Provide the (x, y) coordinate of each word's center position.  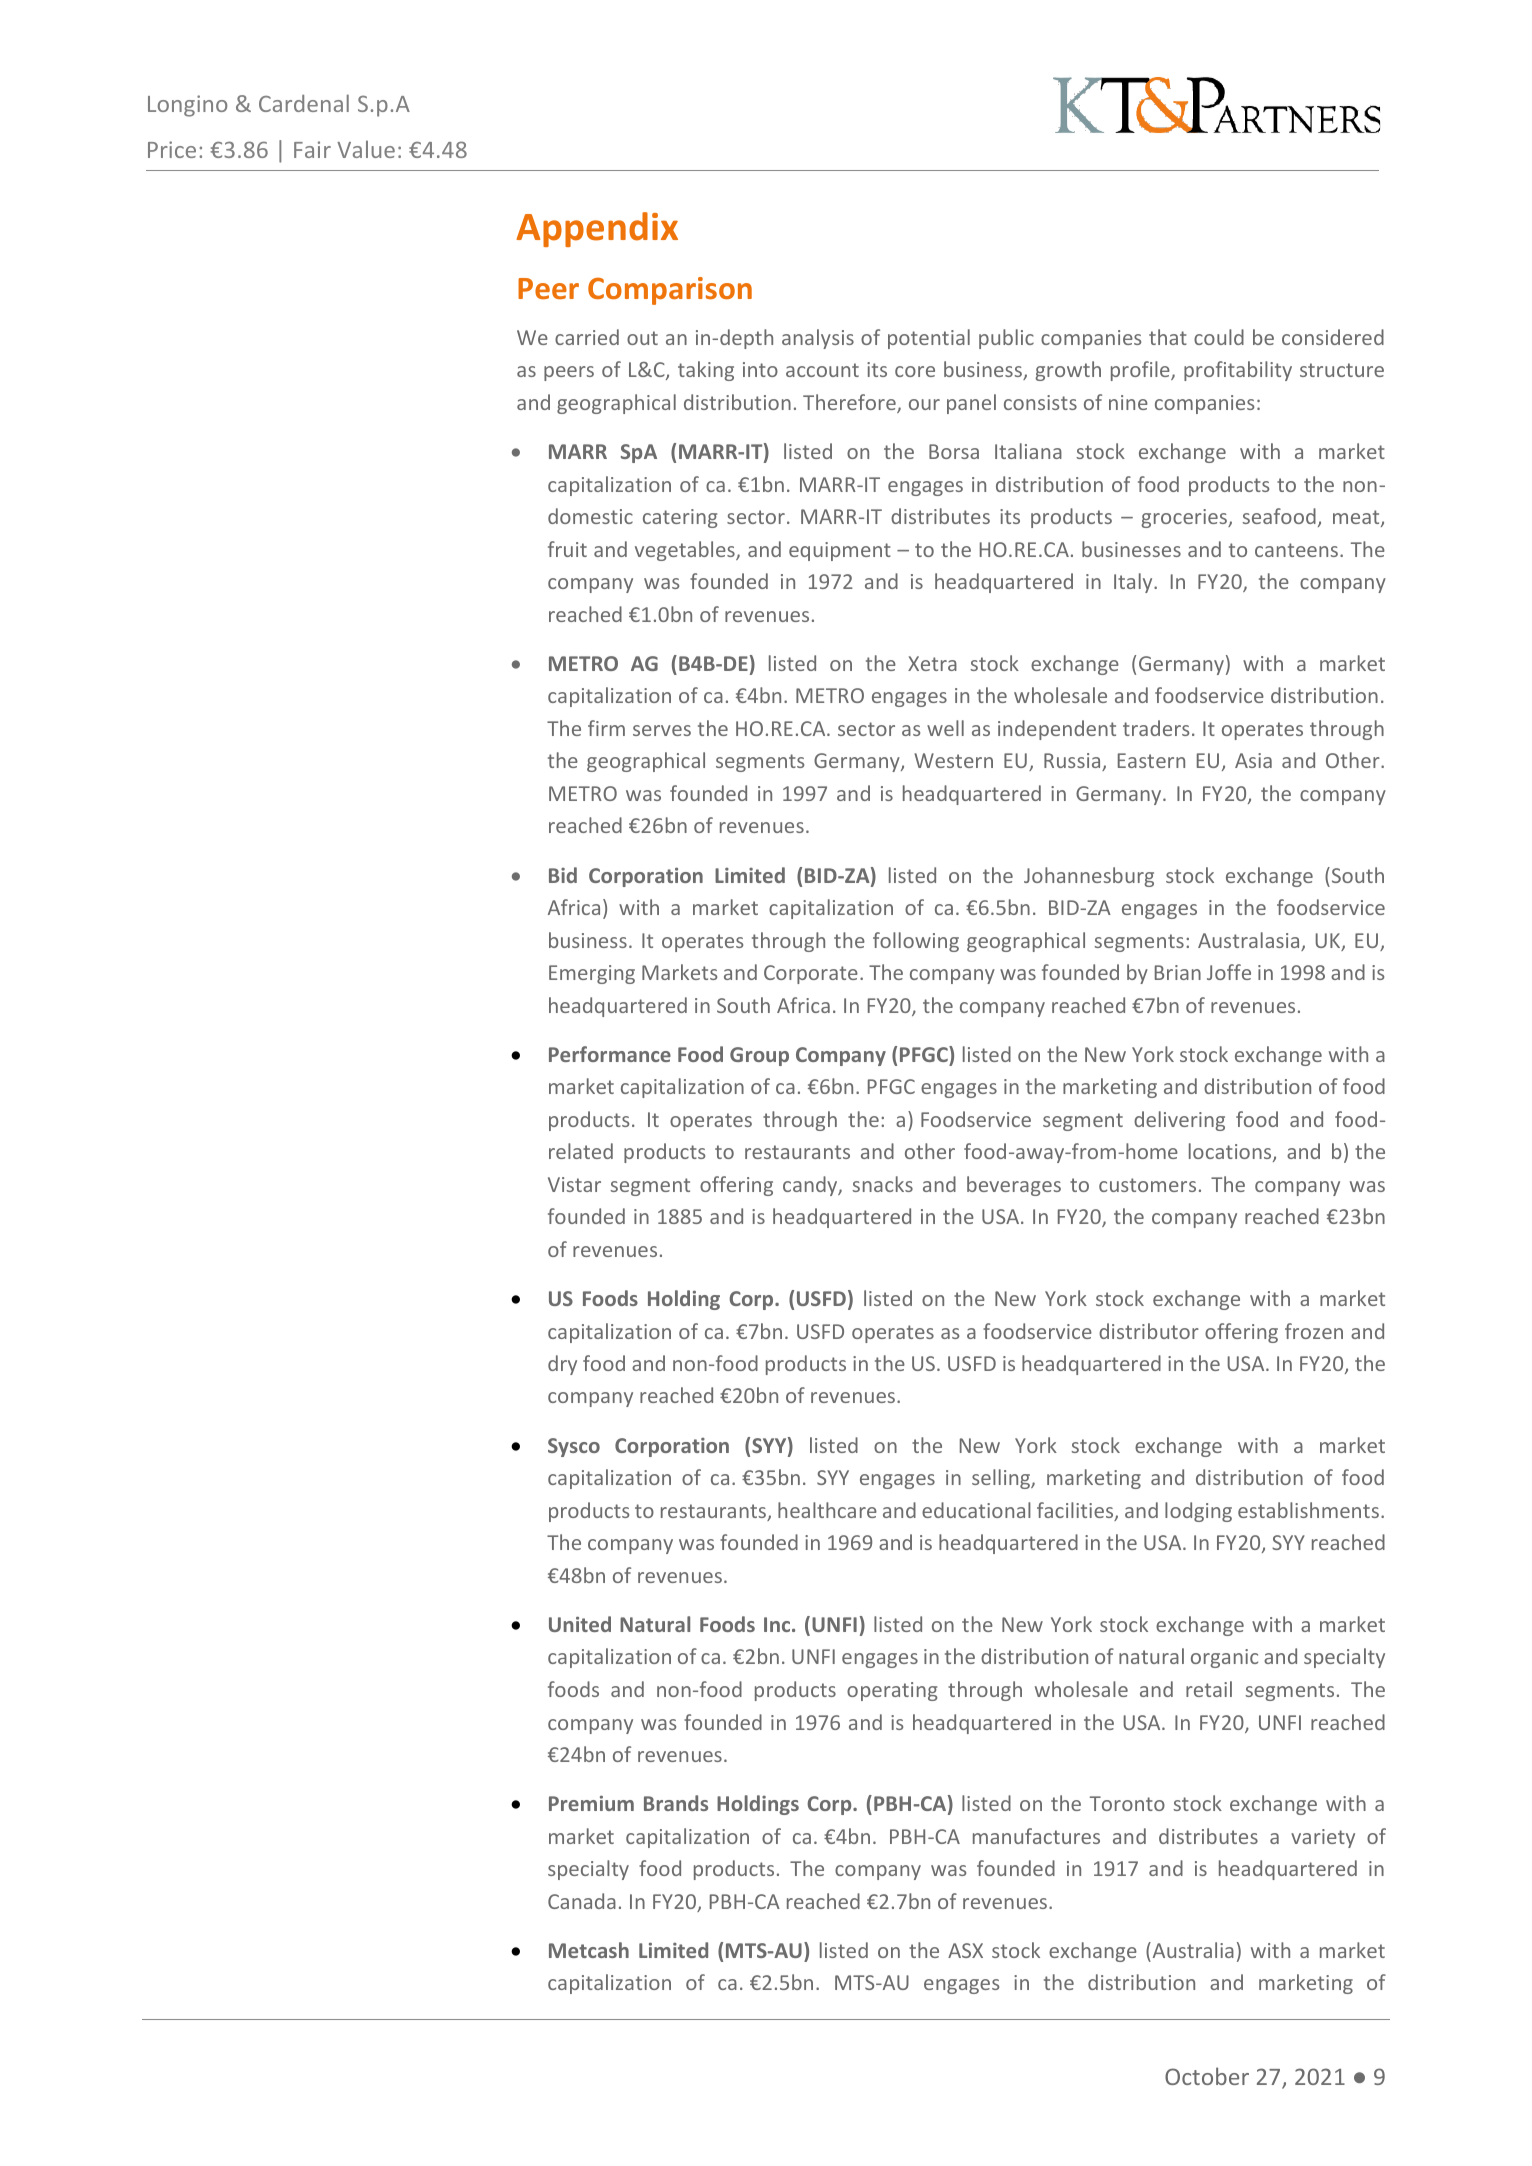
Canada (582, 1901)
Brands (676, 1803)
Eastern (1151, 760)
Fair (312, 149)
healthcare (827, 1510)
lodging (1198, 1512)
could (1219, 337)
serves (662, 730)
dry (562, 1365)
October (1207, 2076)
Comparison (670, 291)
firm (606, 728)
